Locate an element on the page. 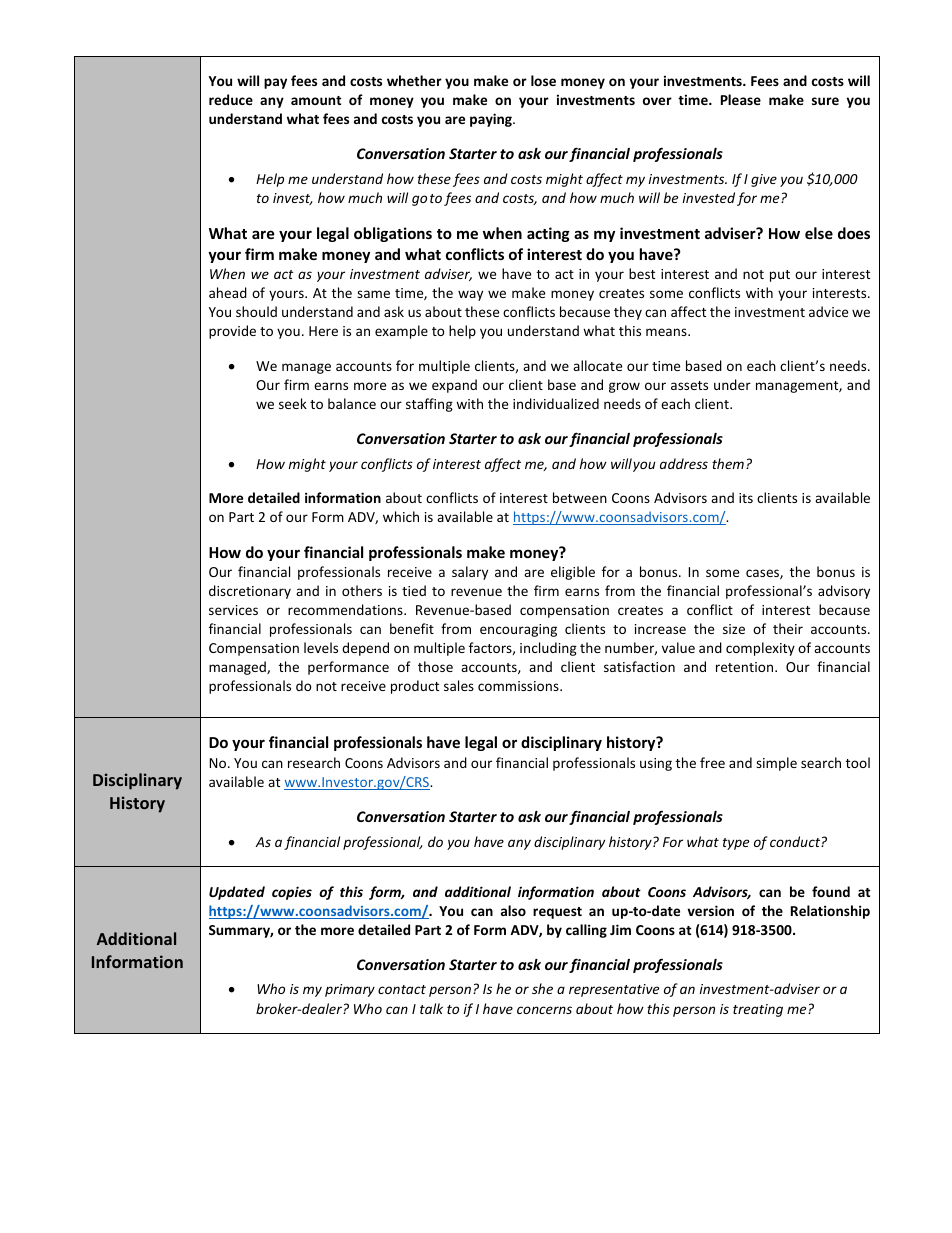  eligible is located at coordinates (573, 573).
